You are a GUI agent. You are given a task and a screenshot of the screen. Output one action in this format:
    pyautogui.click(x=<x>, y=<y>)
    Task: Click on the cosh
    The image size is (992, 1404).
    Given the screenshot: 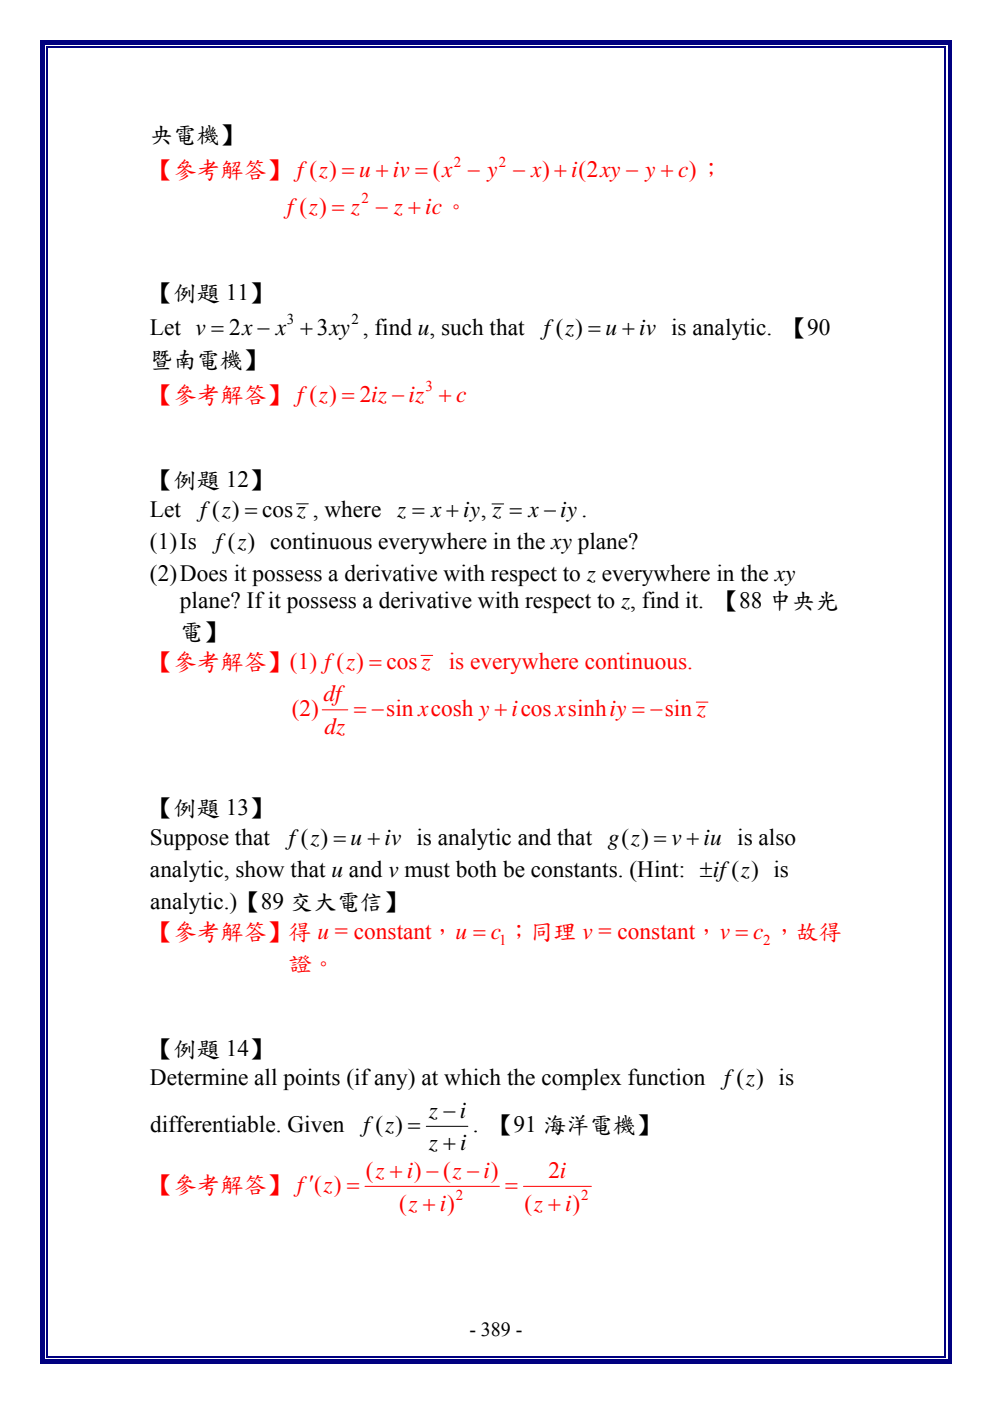 What is the action you would take?
    pyautogui.click(x=452, y=708)
